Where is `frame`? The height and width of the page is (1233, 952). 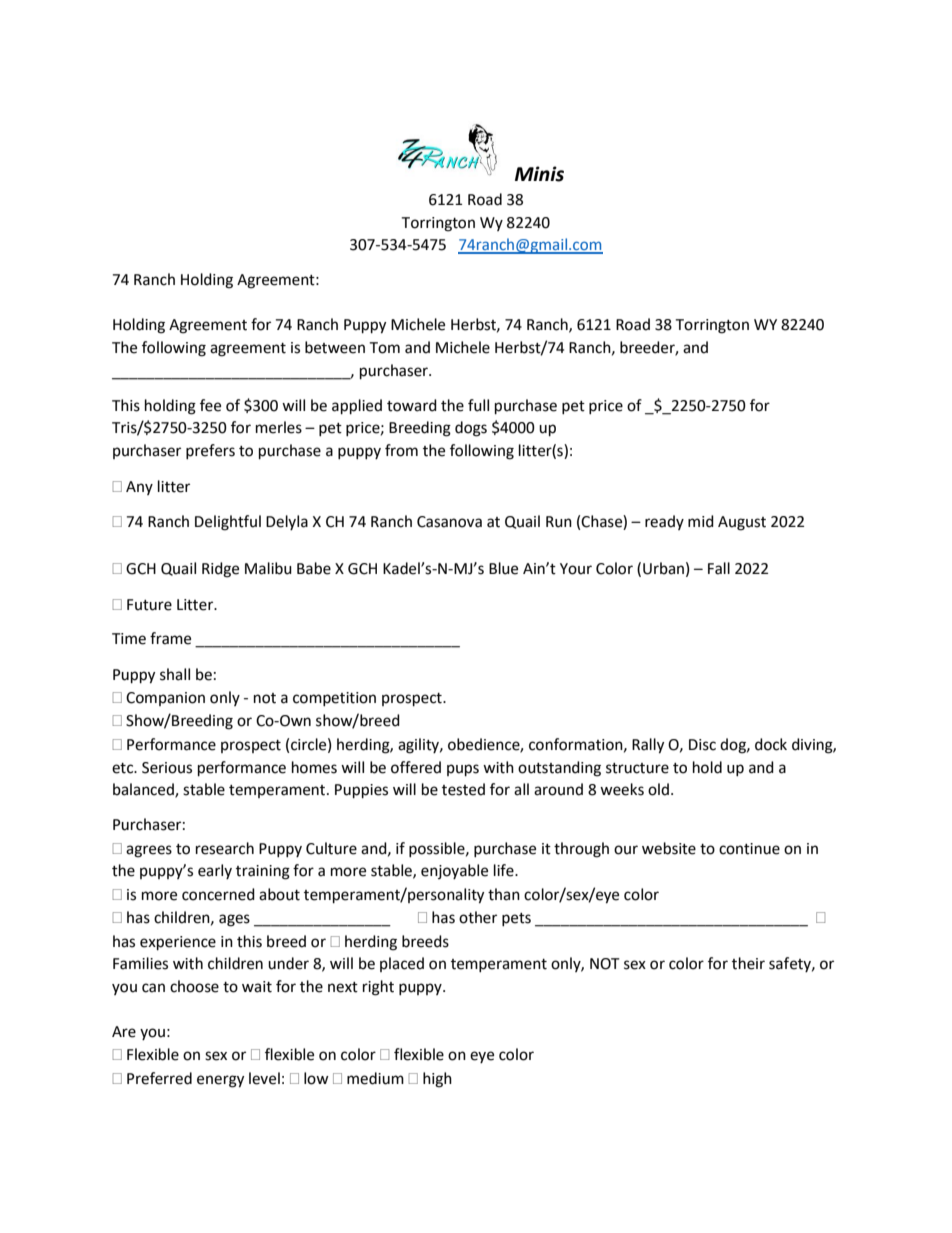 frame is located at coordinates (170, 638).
